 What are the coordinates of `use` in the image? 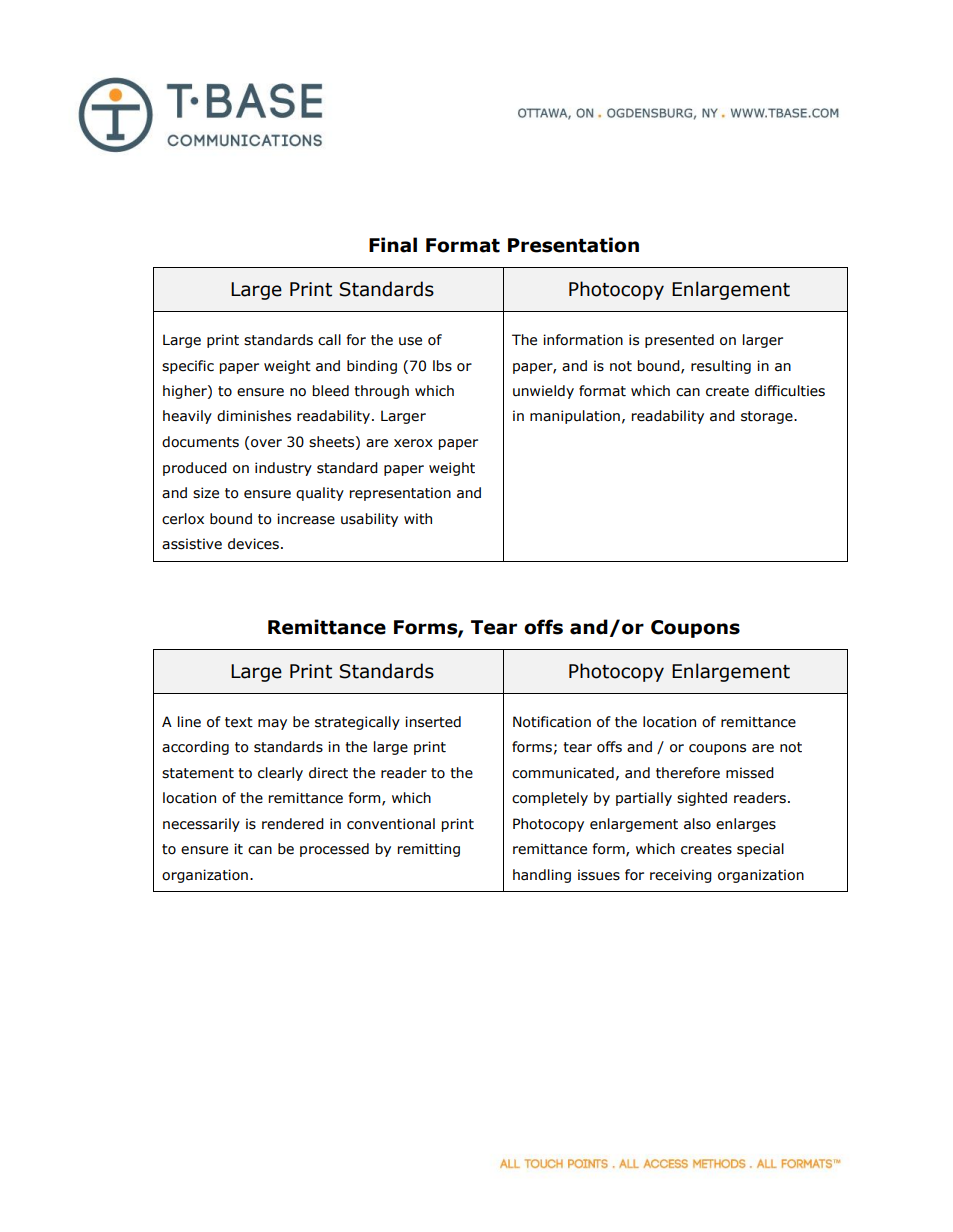 It's located at (410, 341).
